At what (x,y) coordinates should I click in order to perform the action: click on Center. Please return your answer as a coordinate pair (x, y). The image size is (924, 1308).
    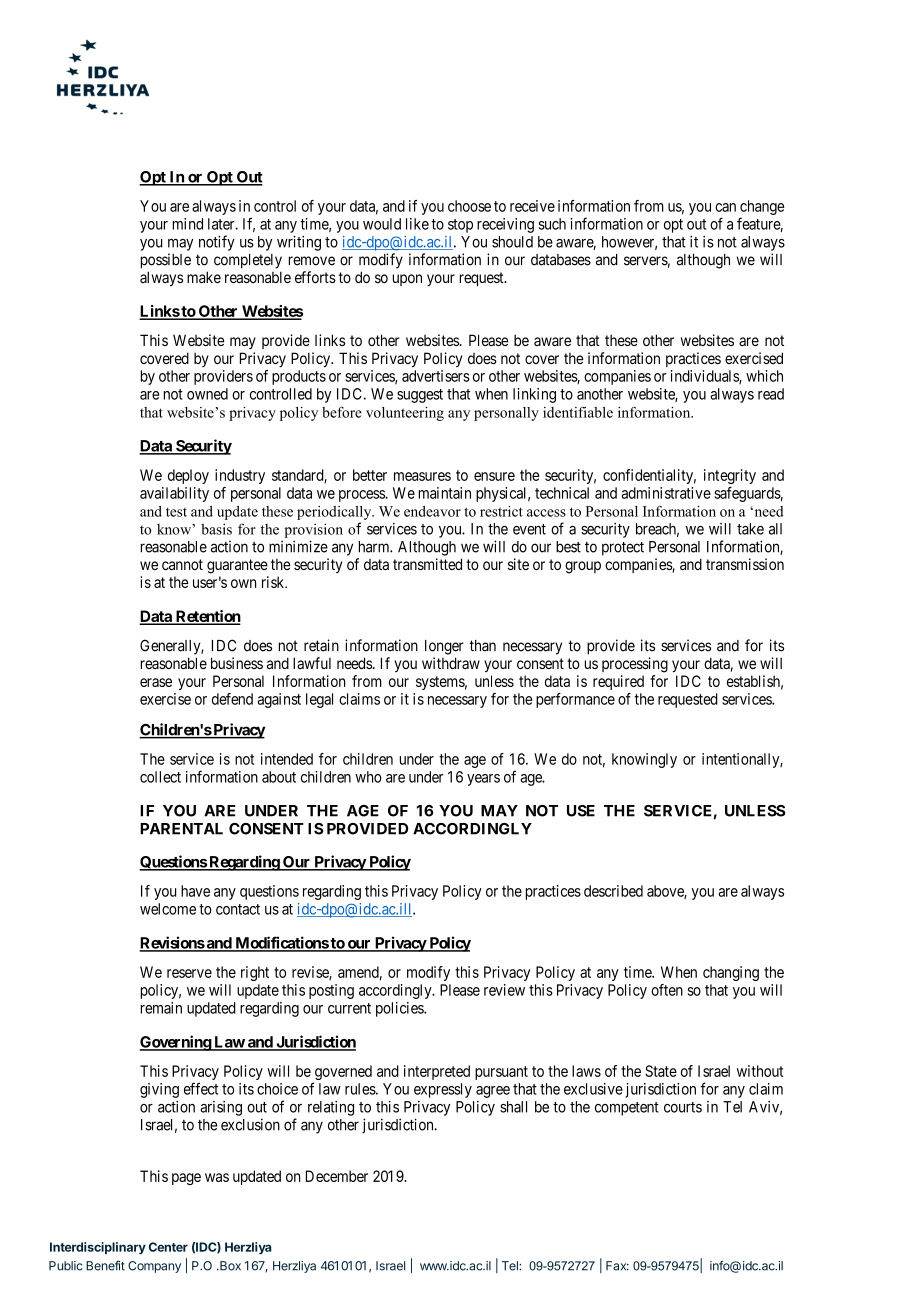
    Looking at the image, I should click on (168, 1247).
